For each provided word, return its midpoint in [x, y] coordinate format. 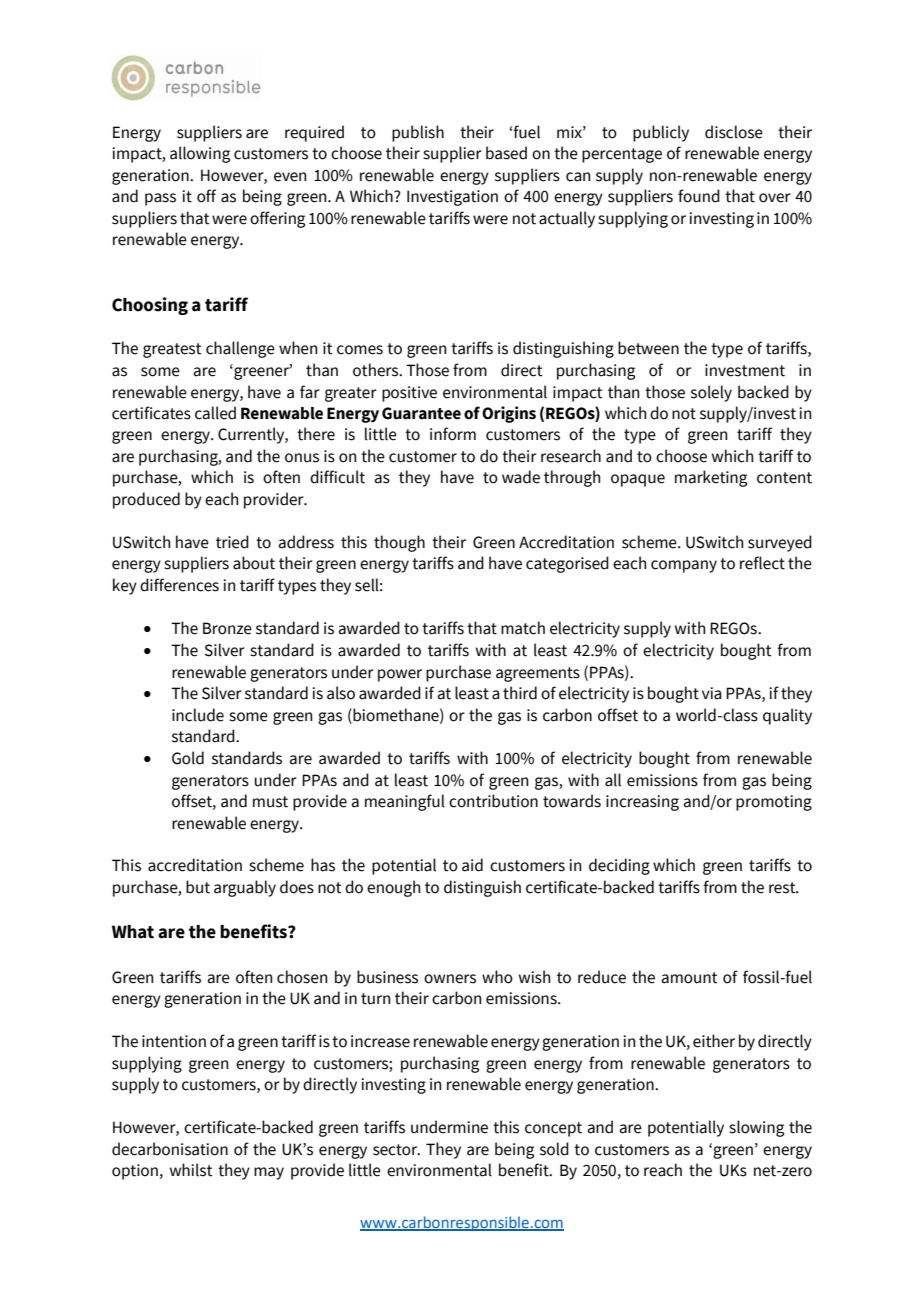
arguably [245, 888]
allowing [200, 154]
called [215, 413]
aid [472, 865]
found [699, 196]
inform [453, 434]
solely [711, 393]
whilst [191, 1170]
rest [783, 888]
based [506, 153]
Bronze [227, 628]
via [712, 693]
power [400, 675]
